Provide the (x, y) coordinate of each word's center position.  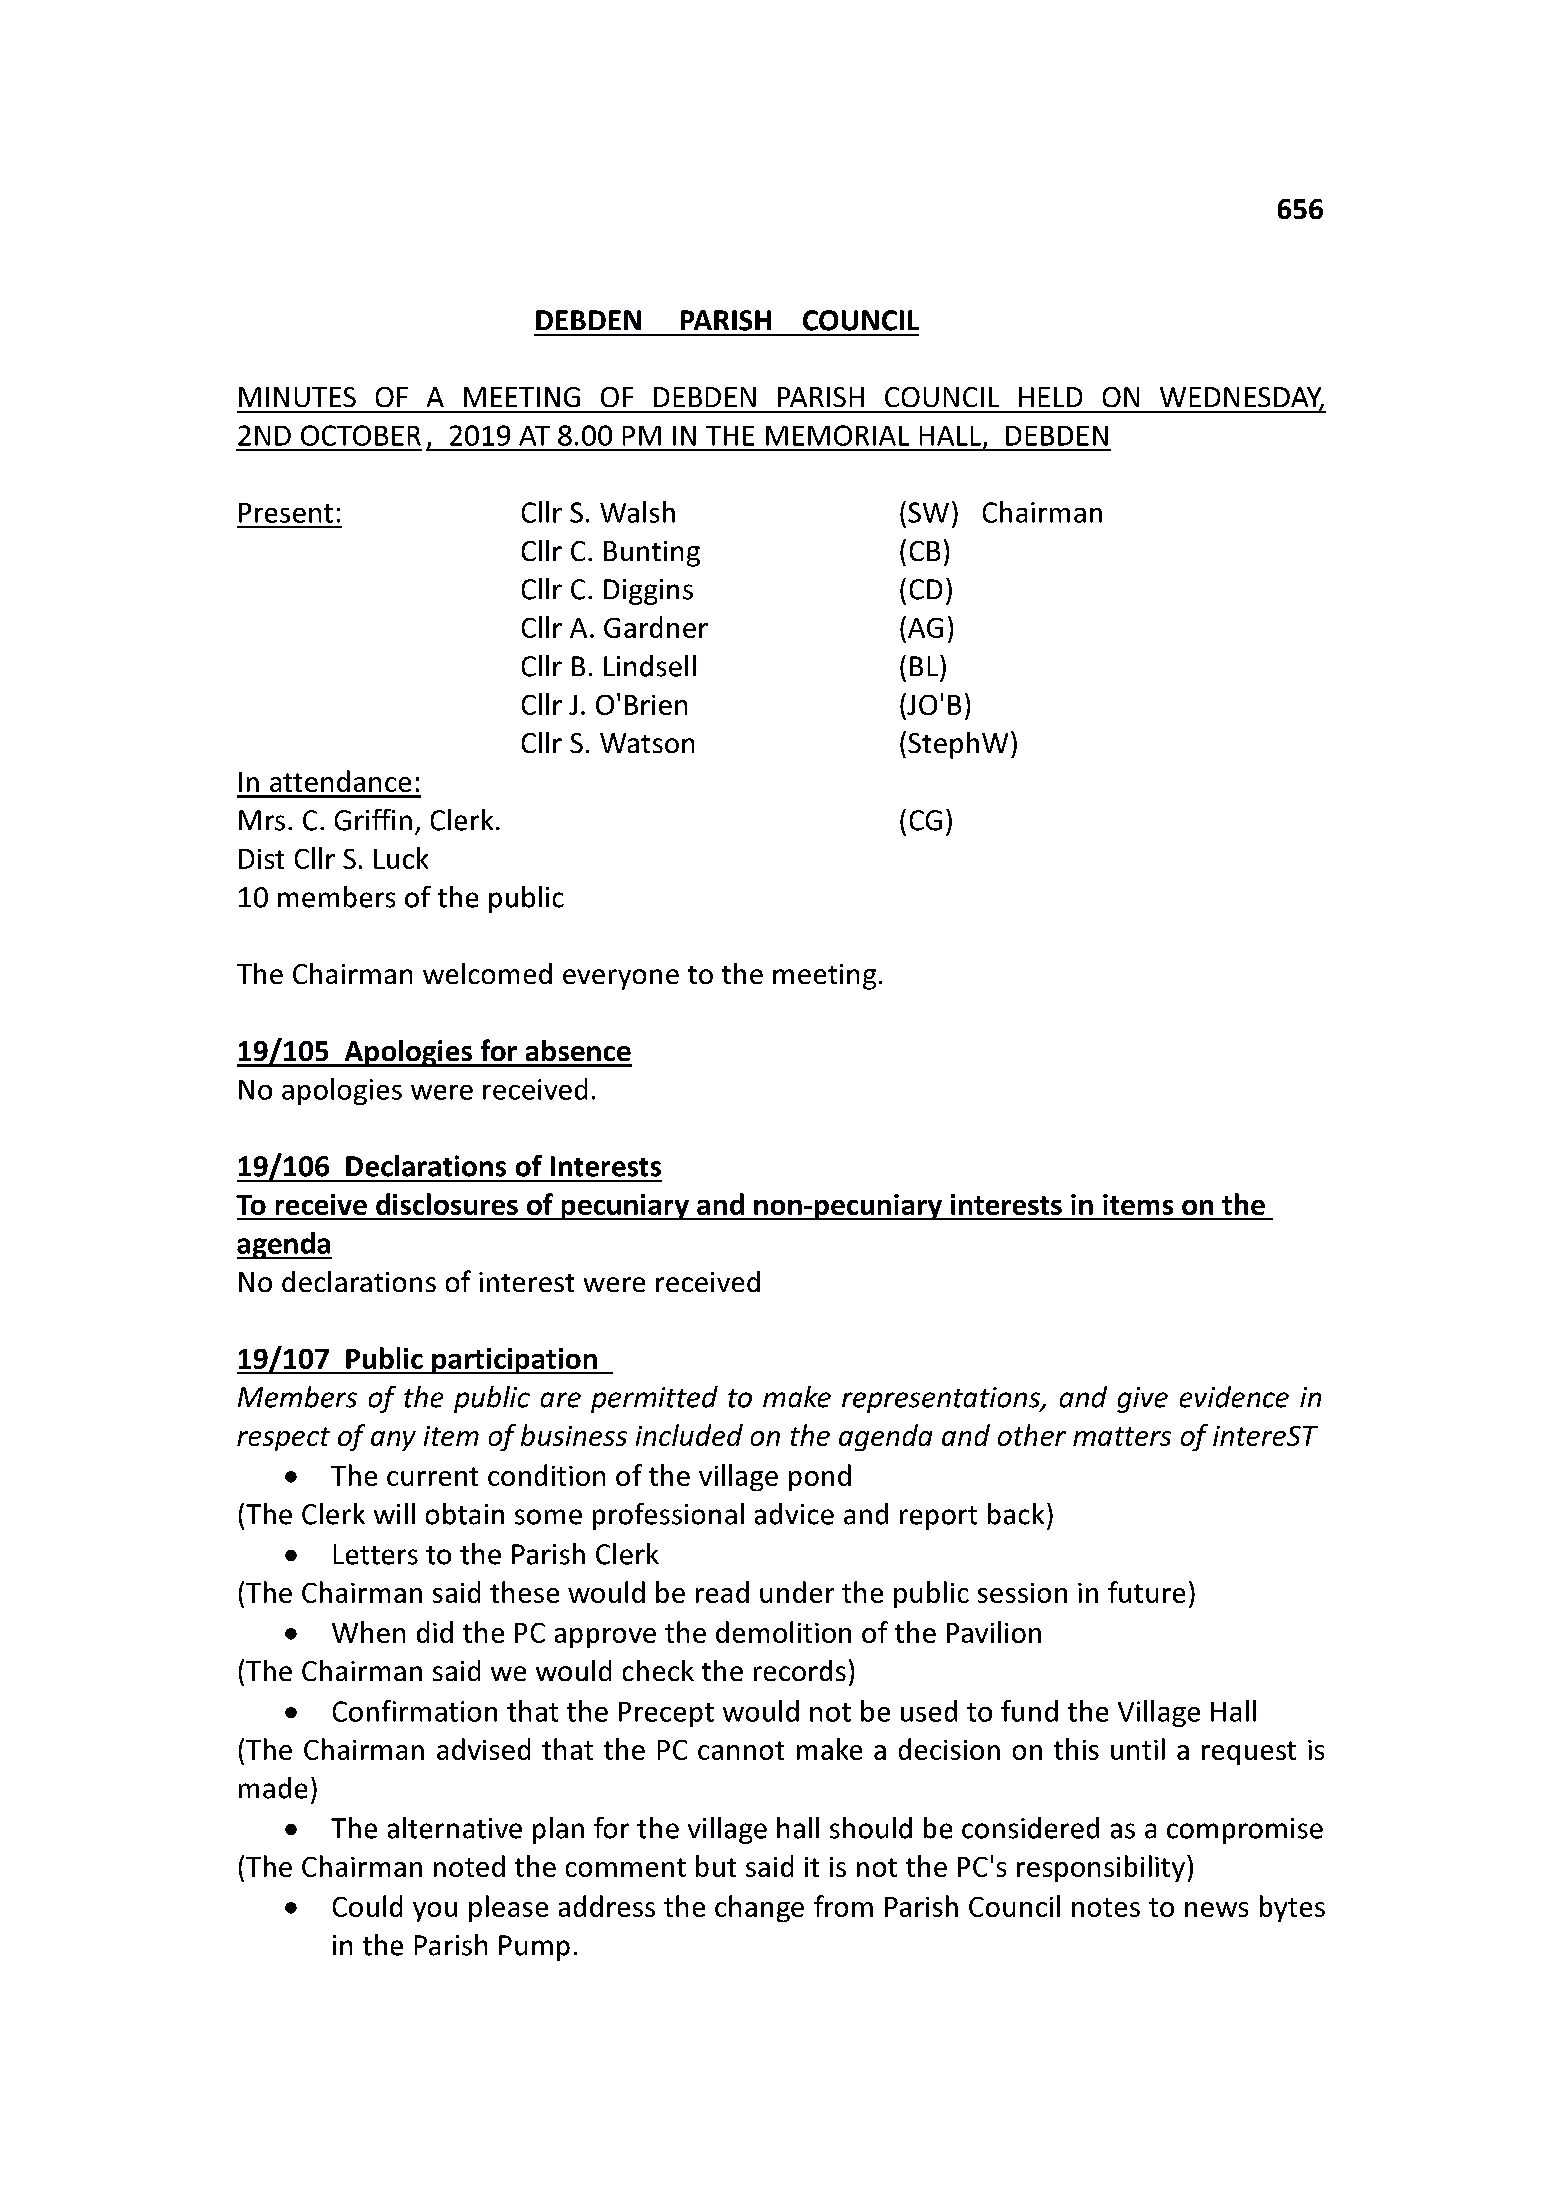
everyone (621, 979)
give (1142, 1400)
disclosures (447, 1204)
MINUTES (297, 397)
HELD (1050, 397)
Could (367, 1906)
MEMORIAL (837, 435)
